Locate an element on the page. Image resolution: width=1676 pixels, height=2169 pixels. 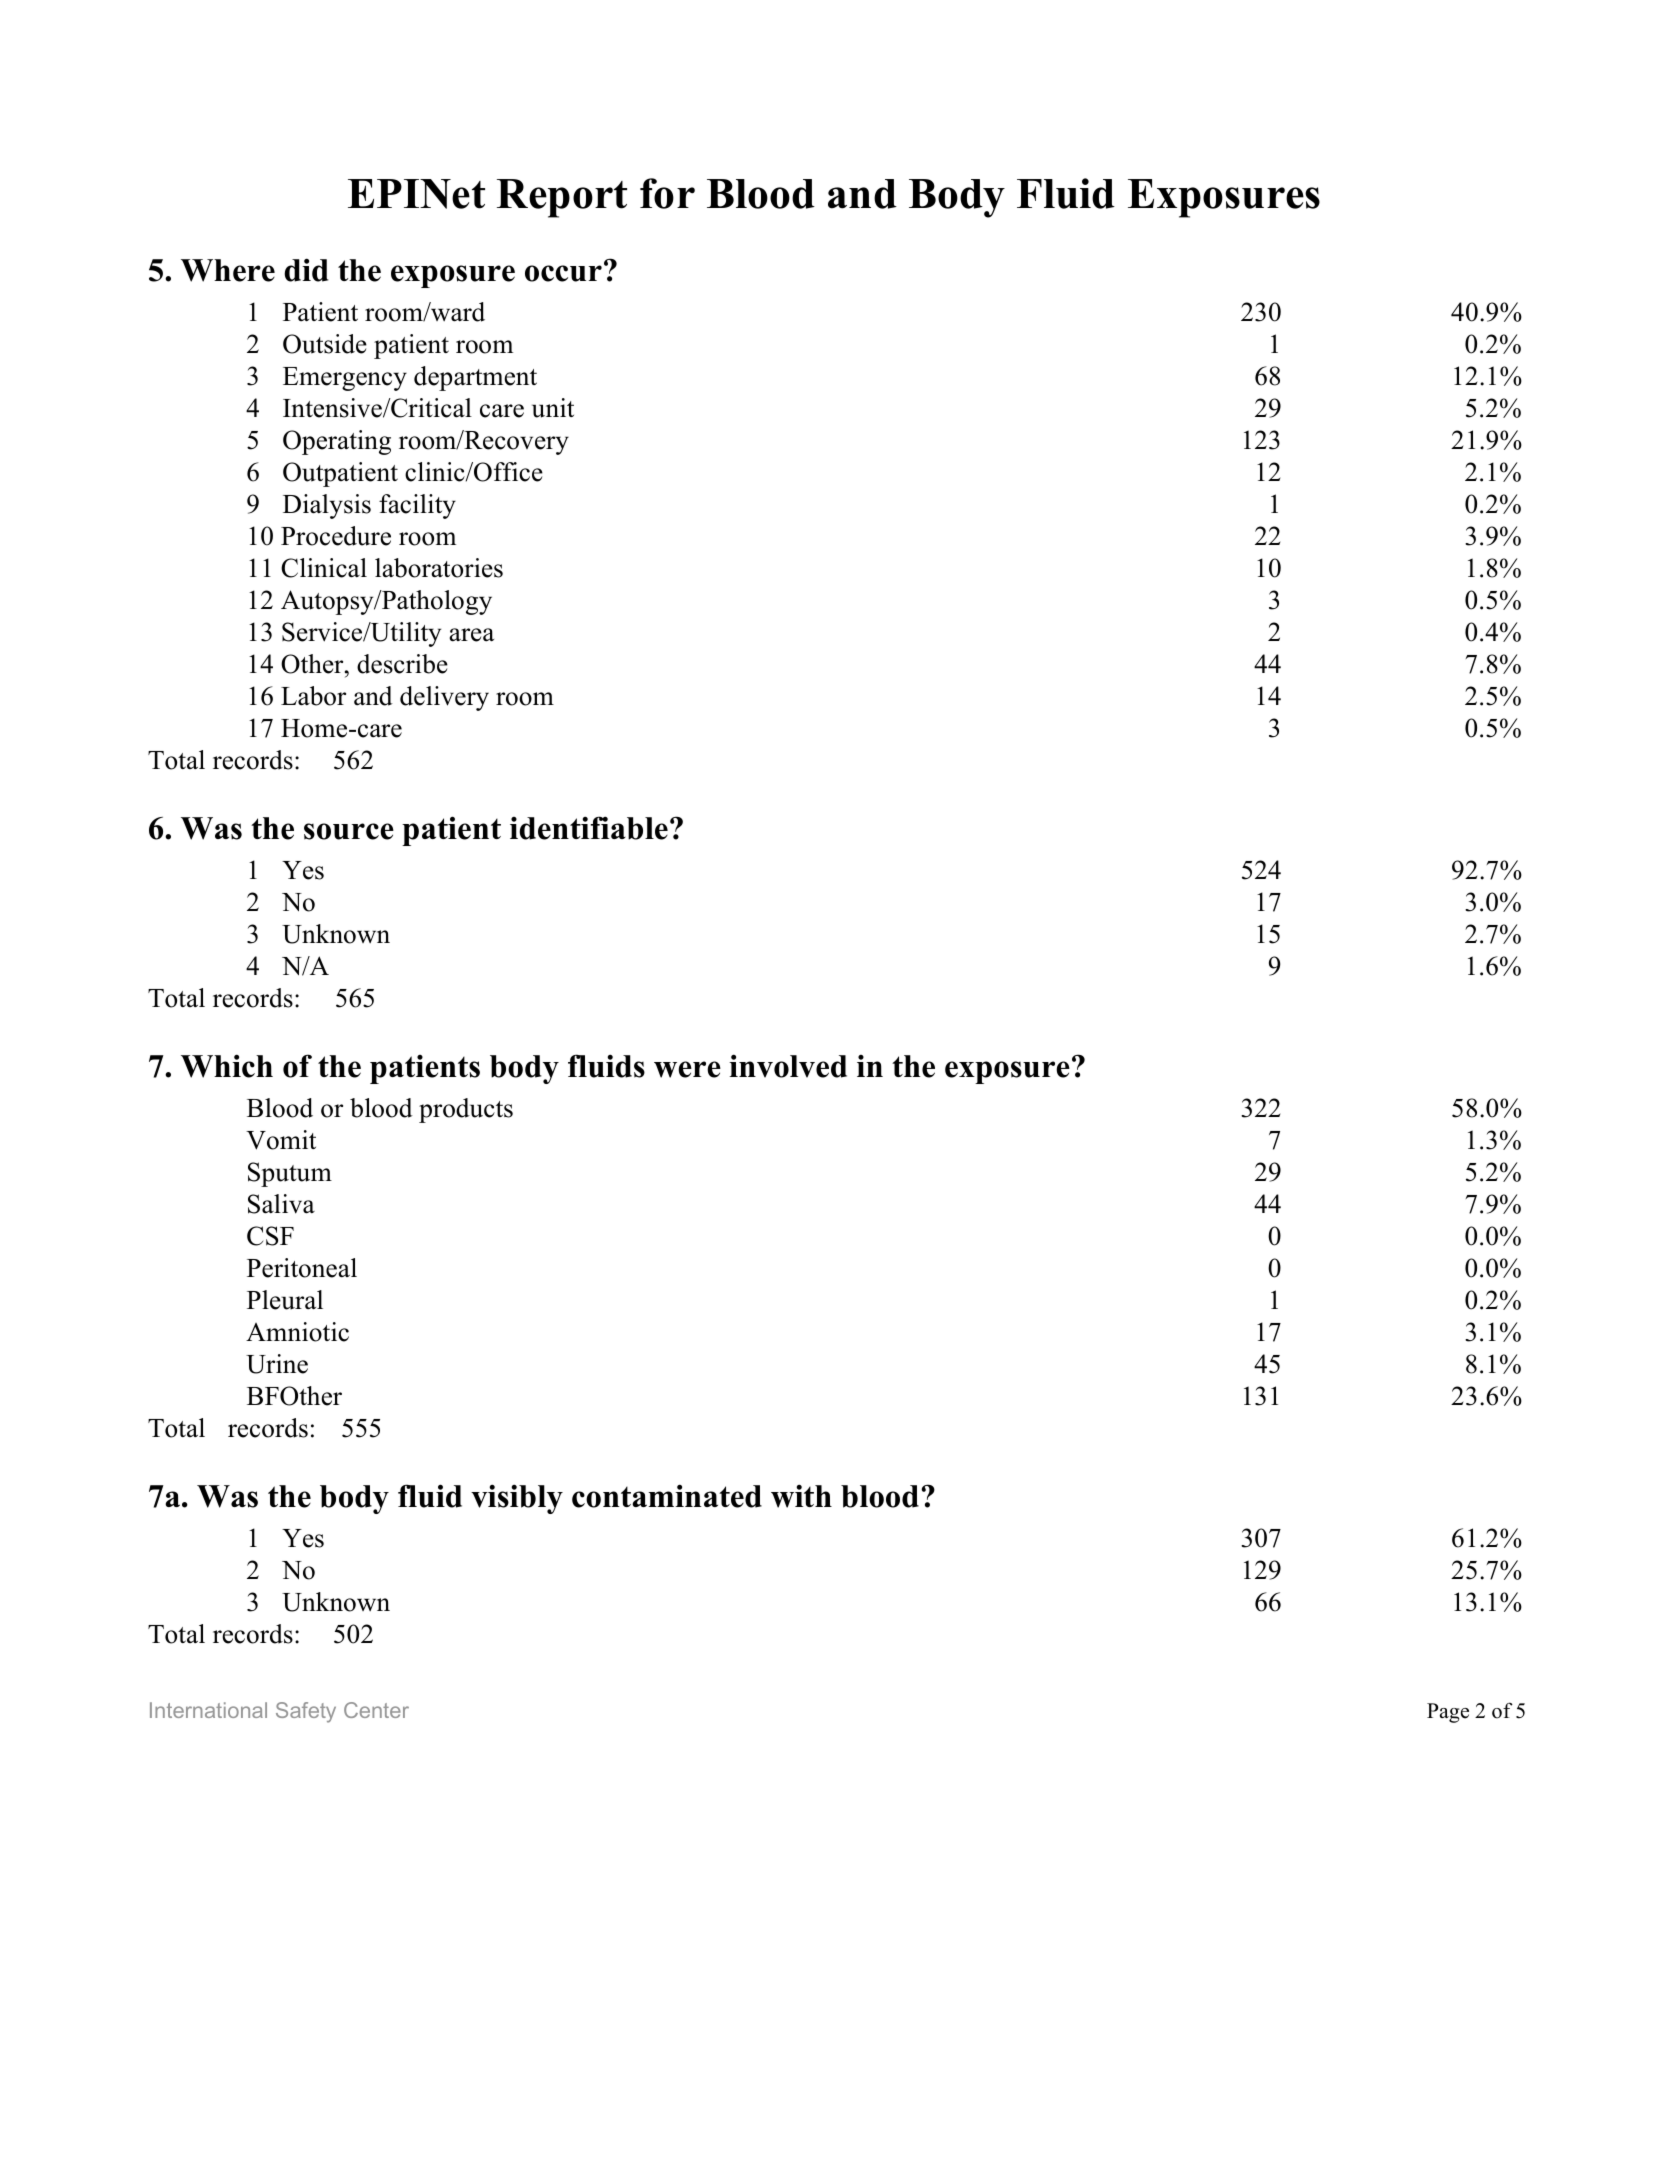
with is located at coordinates (801, 1496).
